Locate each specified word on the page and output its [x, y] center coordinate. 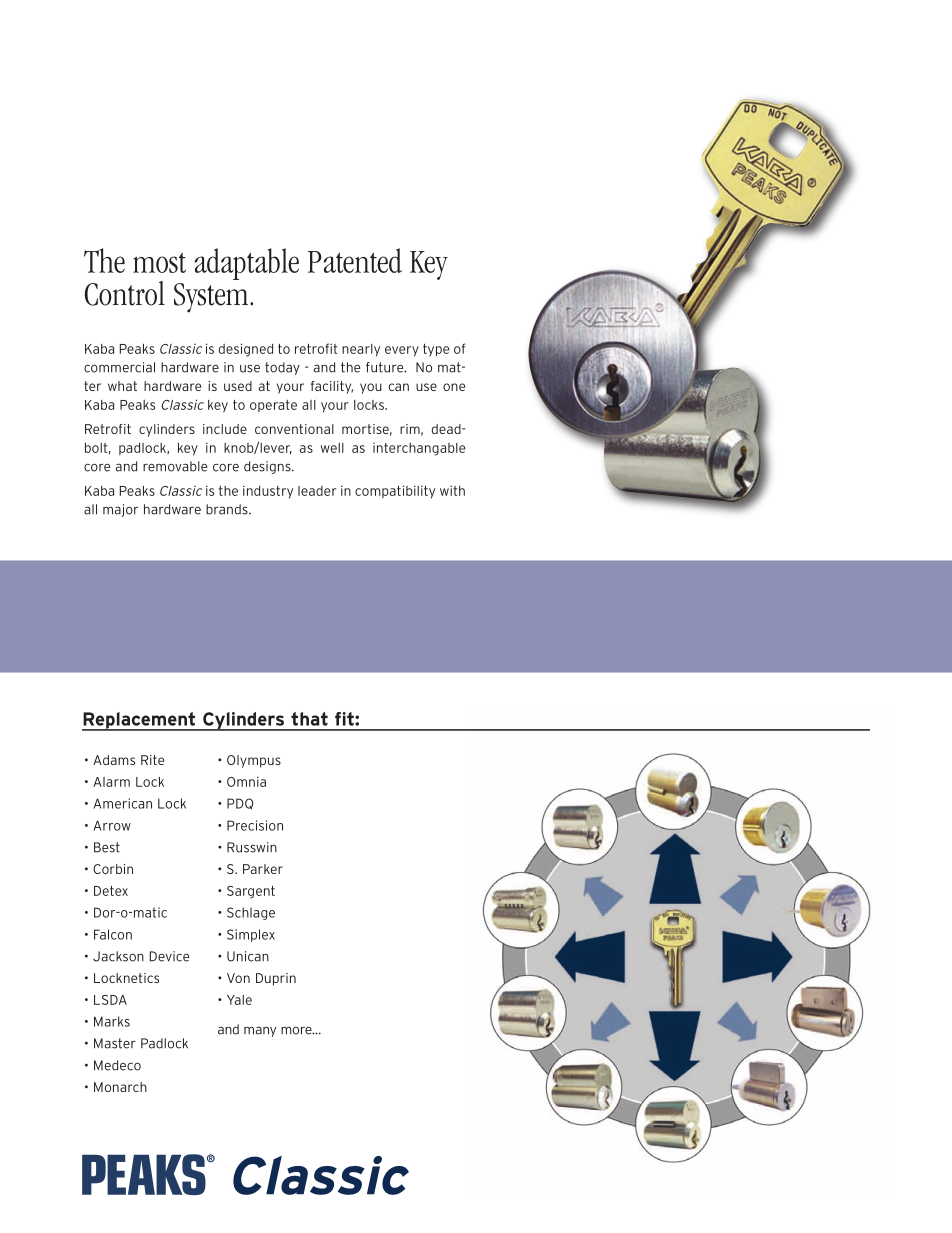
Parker [263, 869]
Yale [239, 1000]
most [159, 262]
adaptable [246, 264]
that [309, 719]
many [260, 1031]
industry [268, 492]
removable [175, 466]
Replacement [140, 721]
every [402, 351]
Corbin [113, 869]
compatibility [395, 492]
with [452, 490]
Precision [255, 825]
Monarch [120, 1087]
